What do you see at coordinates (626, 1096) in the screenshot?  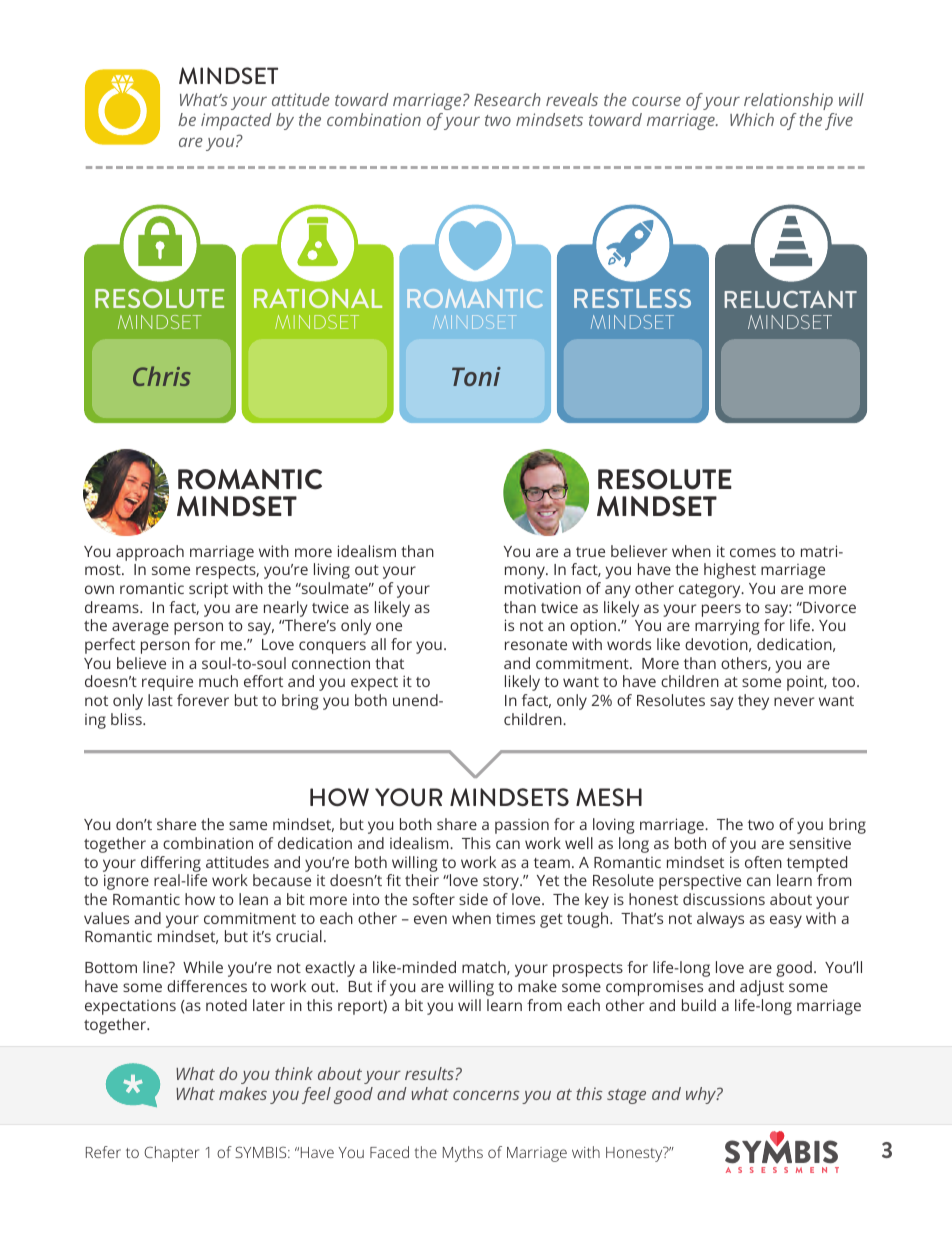 I see `stage` at bounding box center [626, 1096].
